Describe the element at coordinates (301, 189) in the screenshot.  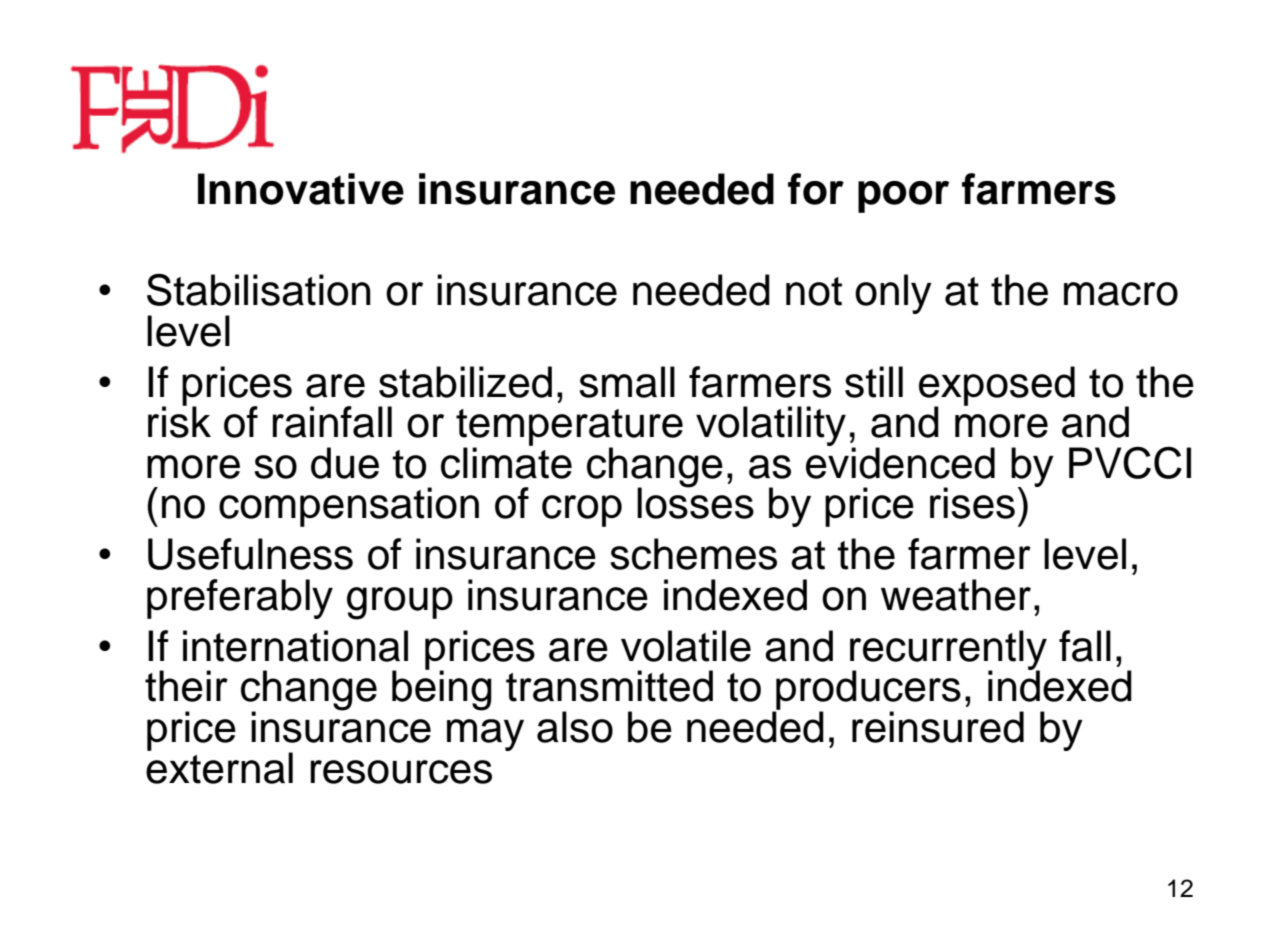
I see `Innovative` at that location.
